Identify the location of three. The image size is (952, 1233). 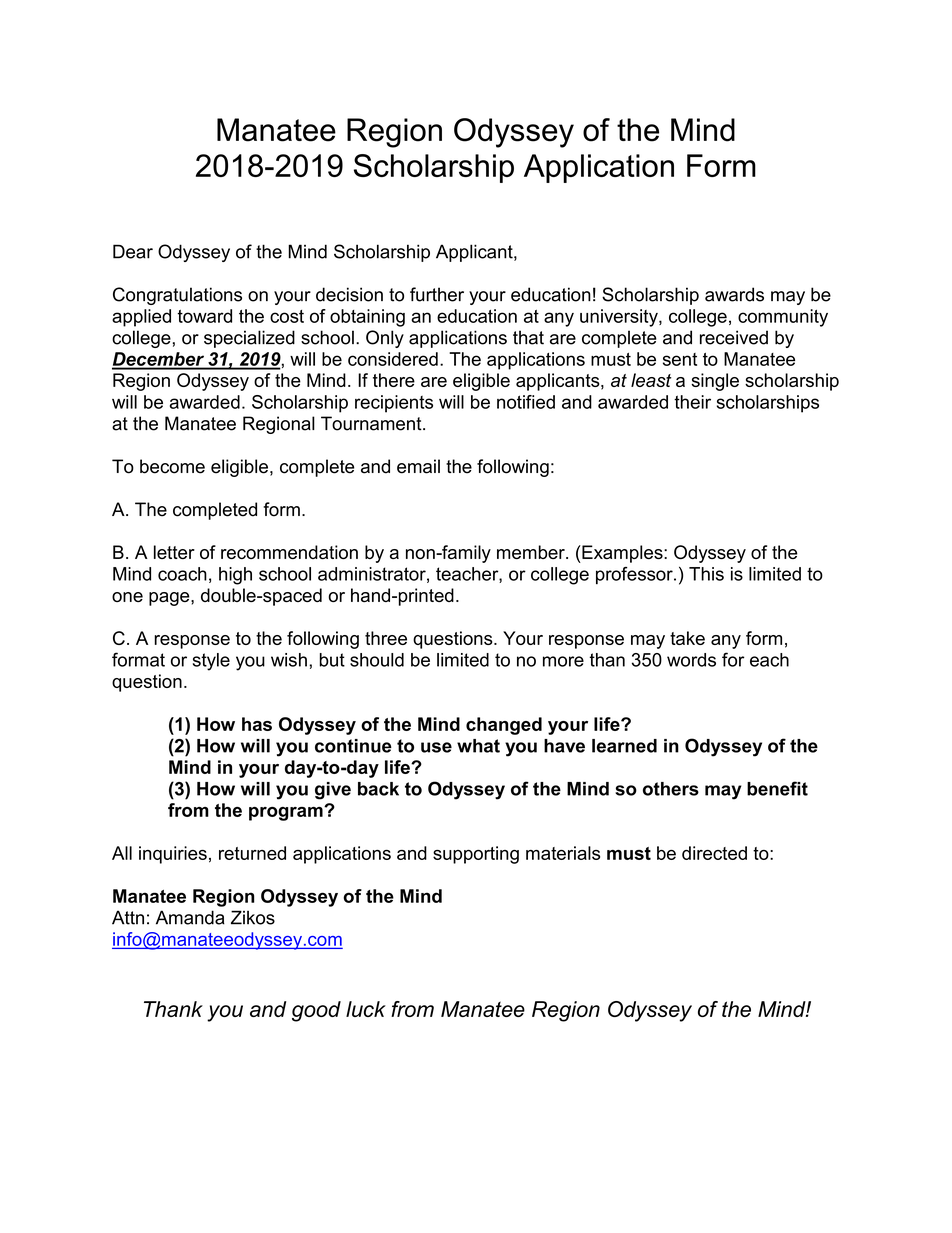
(386, 638).
